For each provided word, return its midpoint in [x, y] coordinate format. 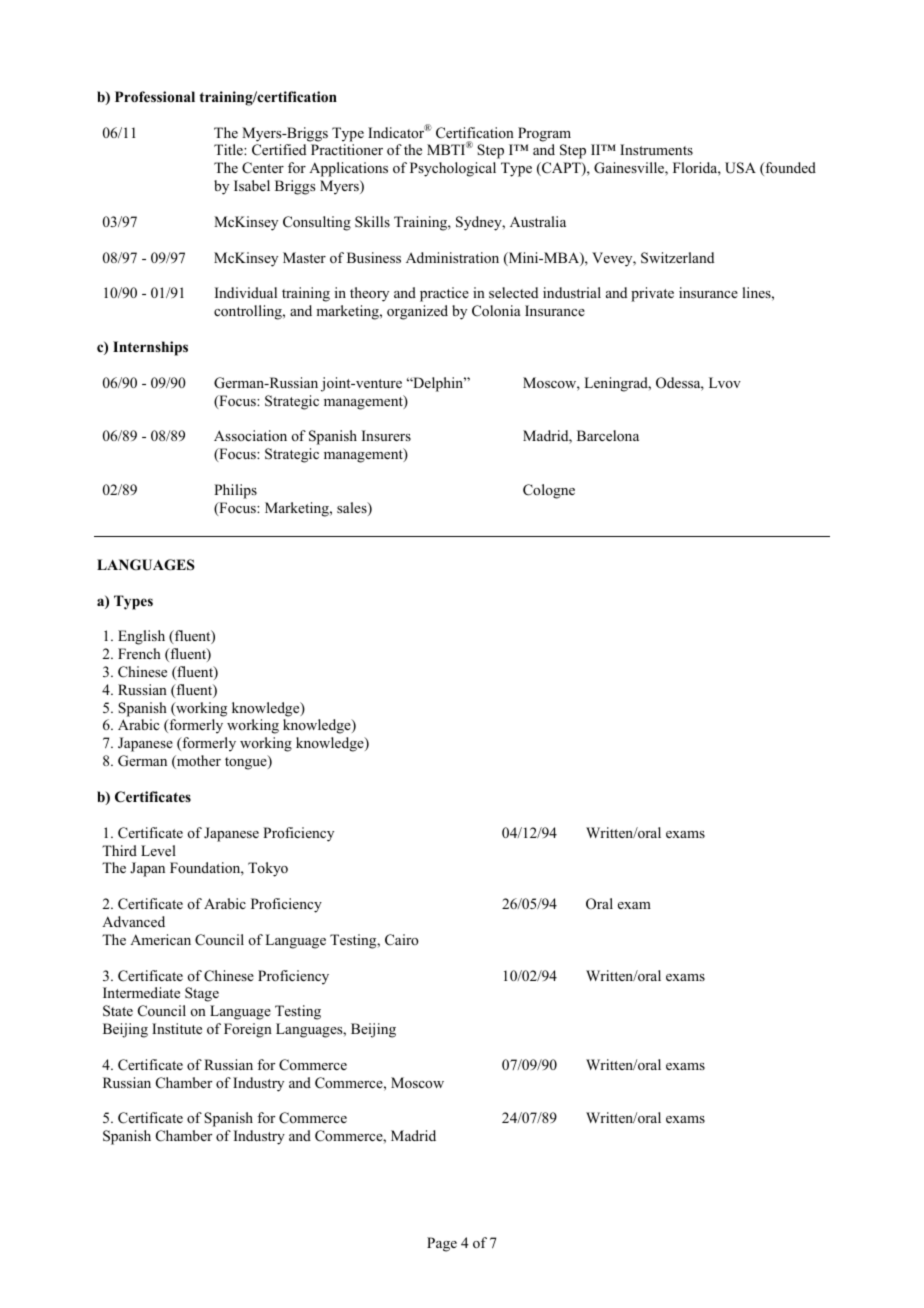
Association [250, 436]
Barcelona [608, 436]
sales [353, 509]
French [139, 653]
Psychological [453, 169]
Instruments [656, 149]
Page [442, 1244]
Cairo [402, 940]
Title [229, 149]
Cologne [549, 491]
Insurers [386, 435]
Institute [177, 1028]
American [160, 939]
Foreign [248, 1030]
